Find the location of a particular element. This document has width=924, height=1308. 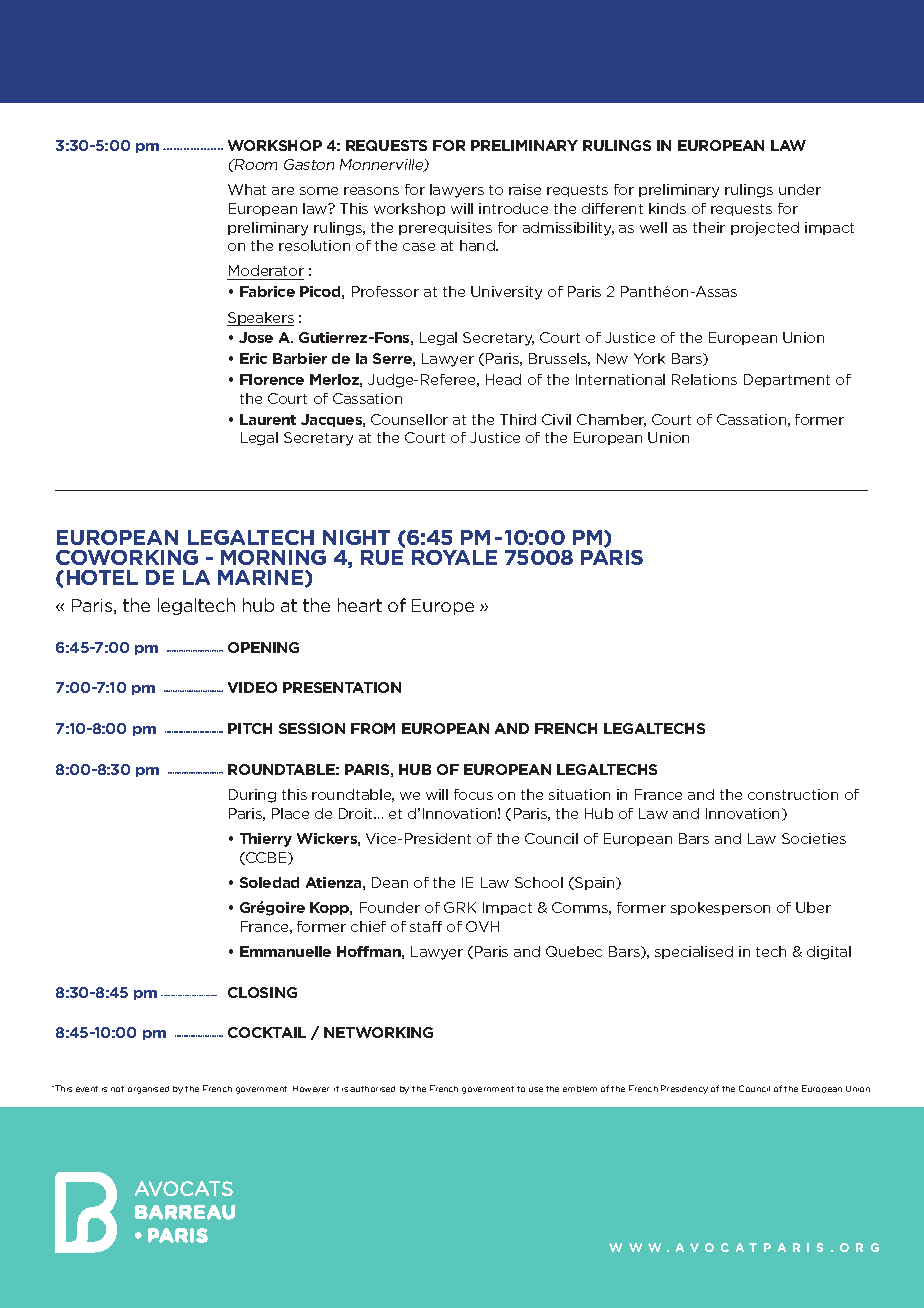

What is located at coordinates (247, 189).
